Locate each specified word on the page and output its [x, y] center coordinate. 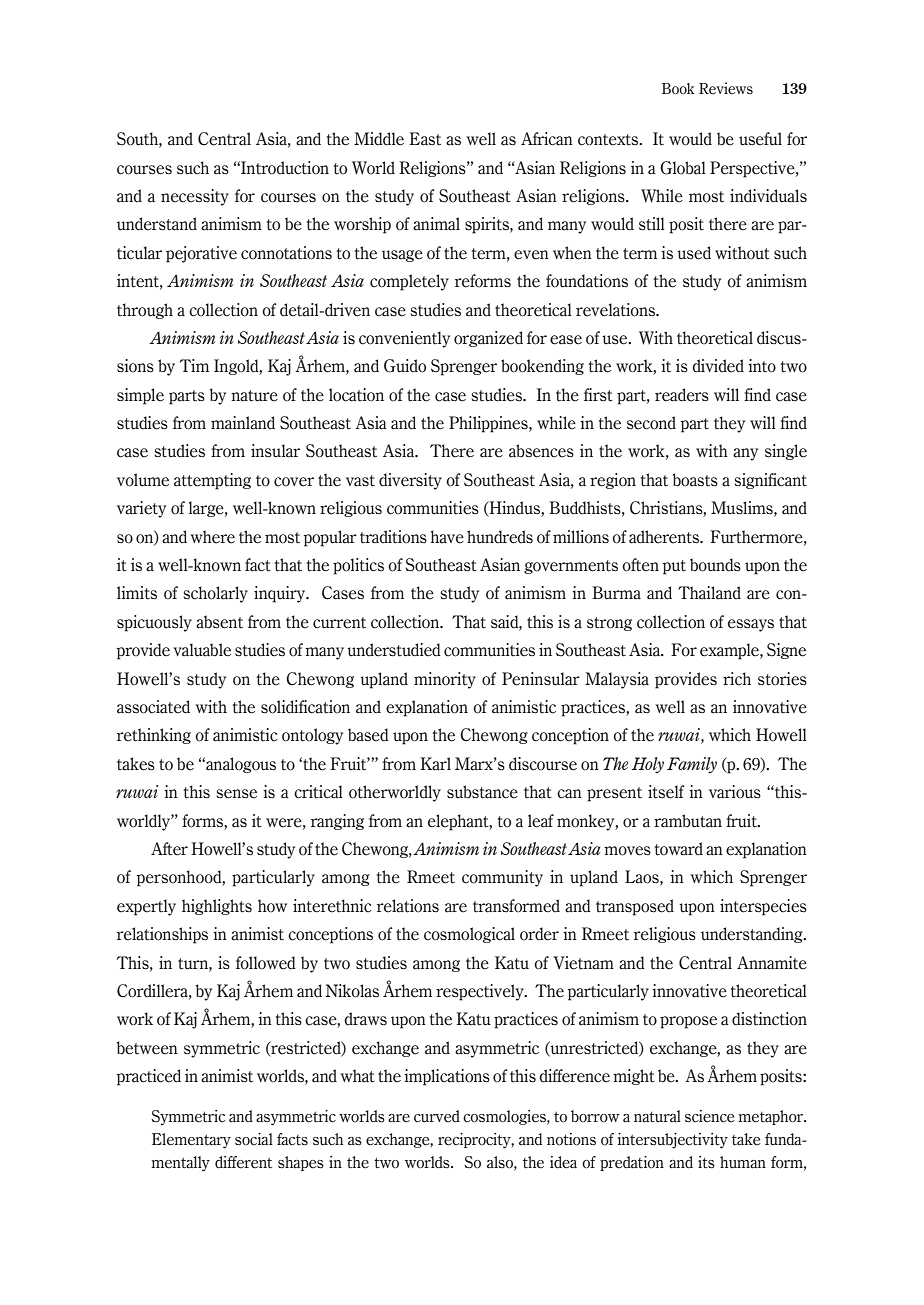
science [710, 1116]
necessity [195, 197]
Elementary [191, 1141]
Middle [379, 139]
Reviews [726, 88]
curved [437, 1116]
